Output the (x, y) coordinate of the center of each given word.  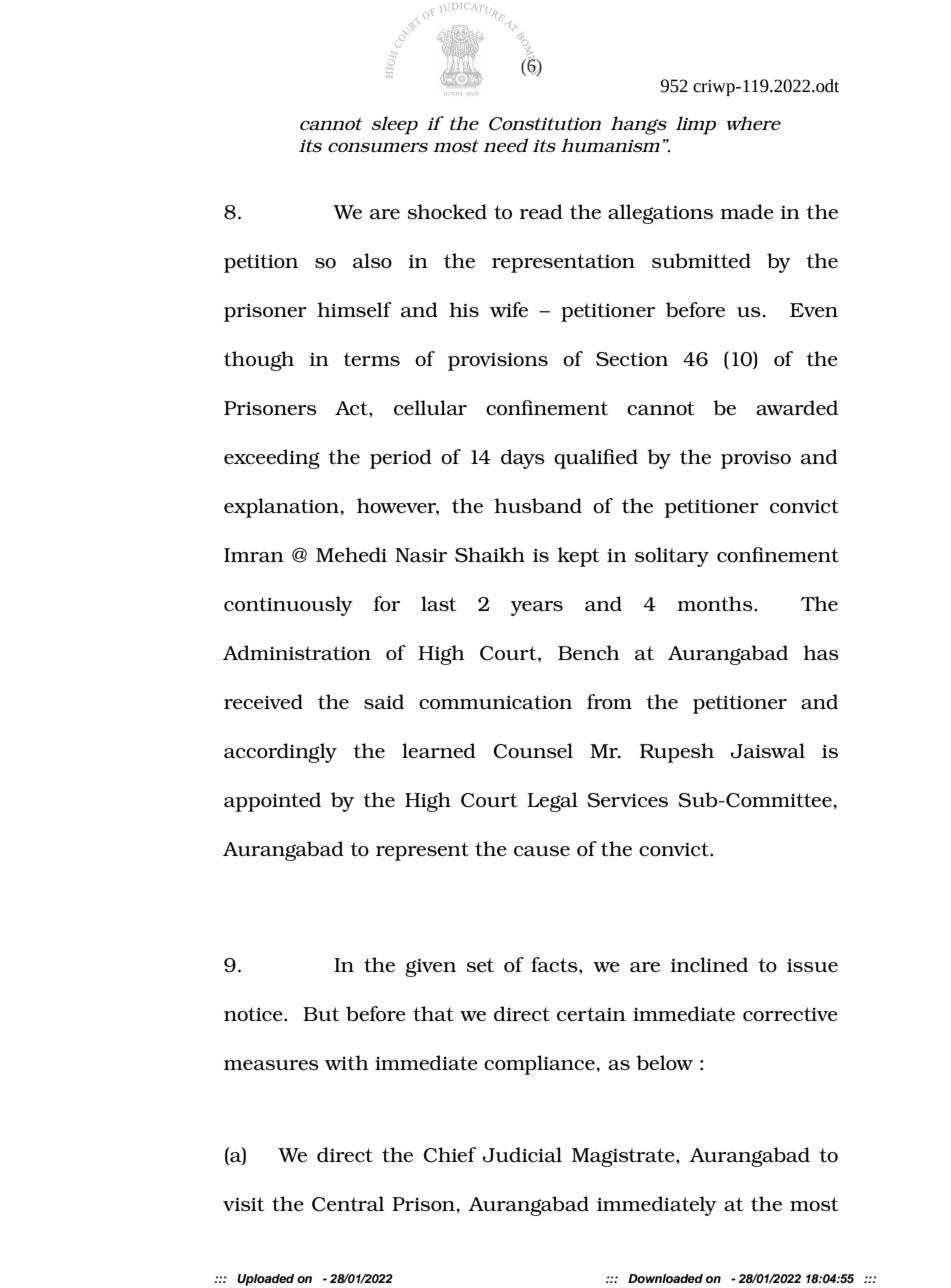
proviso (756, 460)
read (541, 211)
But (321, 1014)
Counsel (533, 751)
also (372, 260)
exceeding (272, 459)
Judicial (522, 1155)
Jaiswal (767, 751)
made (747, 211)
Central (348, 1204)
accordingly (280, 753)
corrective (790, 1014)
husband (538, 505)
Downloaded (665, 1278)
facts (555, 964)
